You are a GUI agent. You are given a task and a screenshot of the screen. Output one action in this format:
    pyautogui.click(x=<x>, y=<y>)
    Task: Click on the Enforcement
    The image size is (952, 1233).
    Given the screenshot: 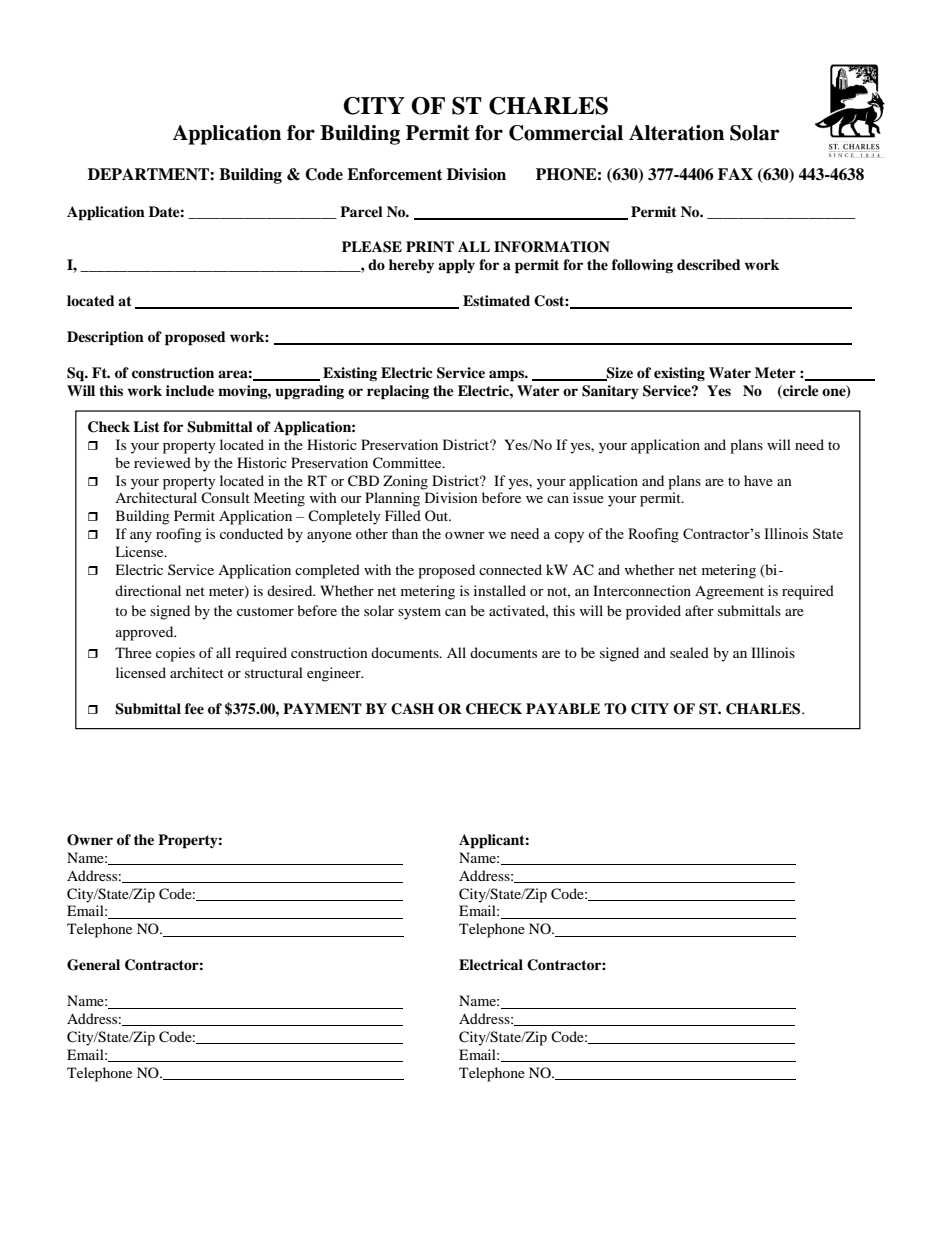 What is the action you would take?
    pyautogui.click(x=395, y=174)
